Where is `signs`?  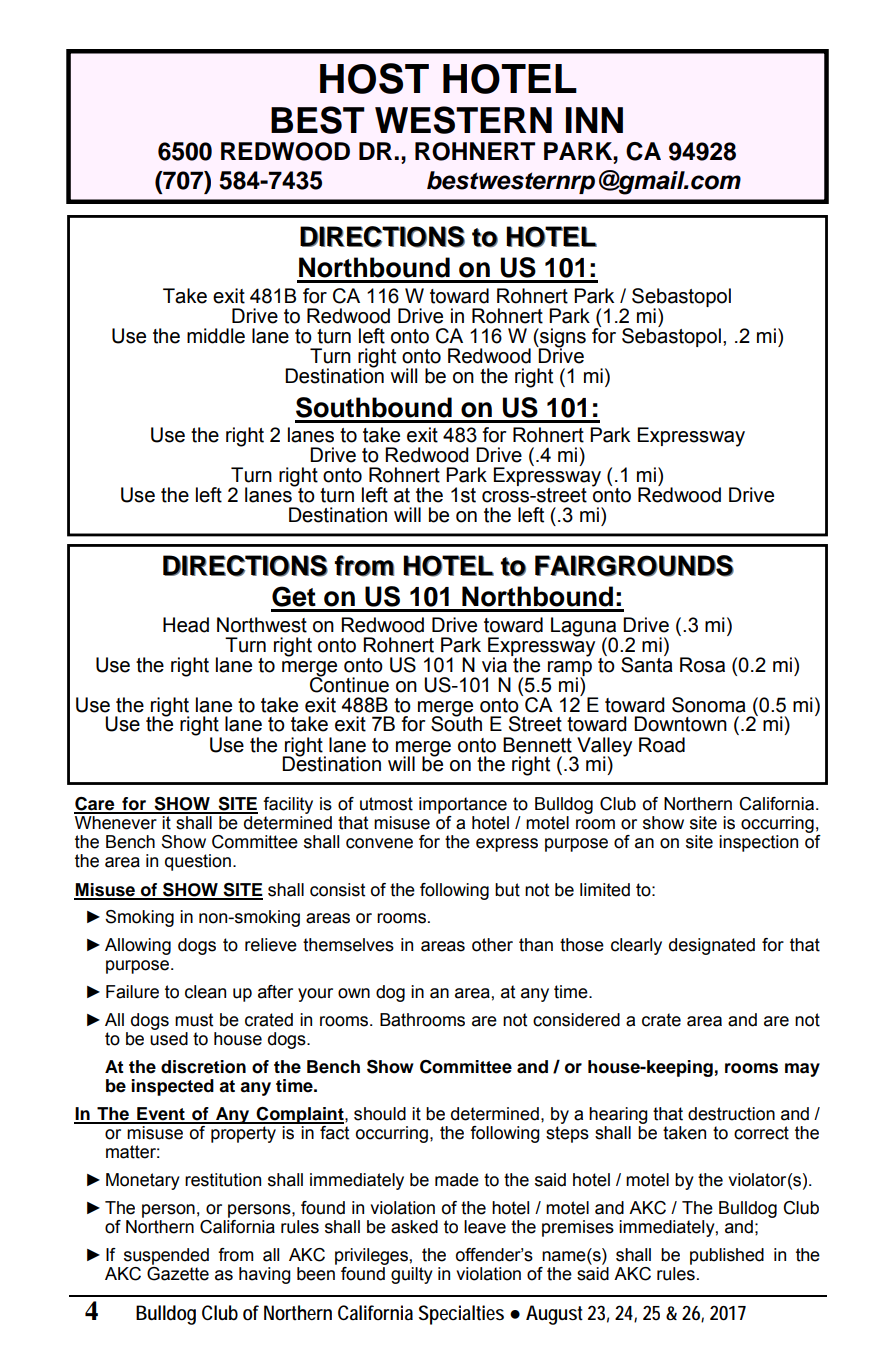 signs is located at coordinates (562, 338).
